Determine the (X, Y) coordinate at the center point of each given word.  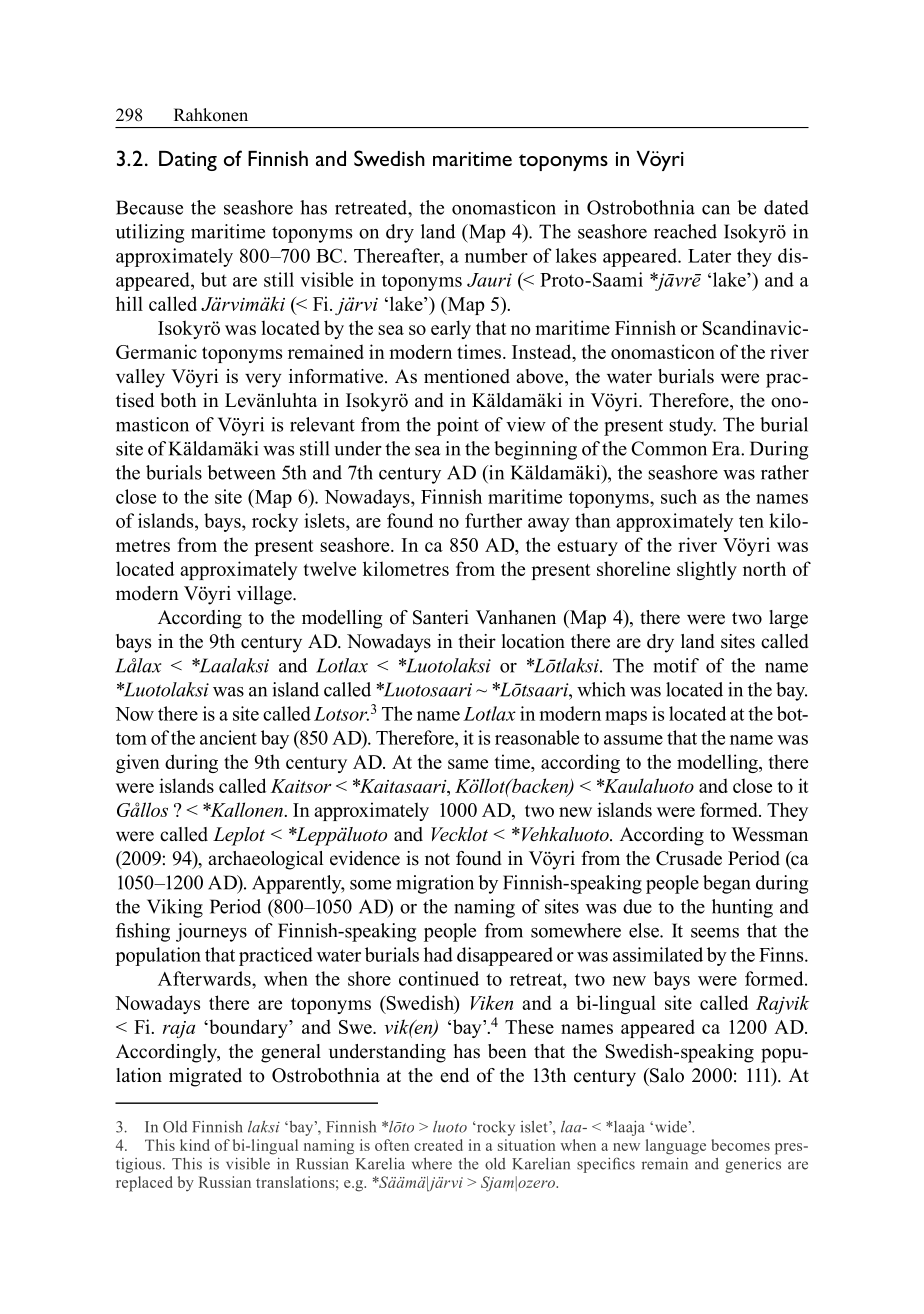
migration (435, 884)
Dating (188, 161)
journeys (211, 932)
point (458, 426)
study (692, 426)
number (496, 255)
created (438, 1145)
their (477, 641)
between (241, 472)
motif (676, 665)
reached (685, 231)
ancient (228, 737)
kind (195, 1145)
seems (715, 933)
